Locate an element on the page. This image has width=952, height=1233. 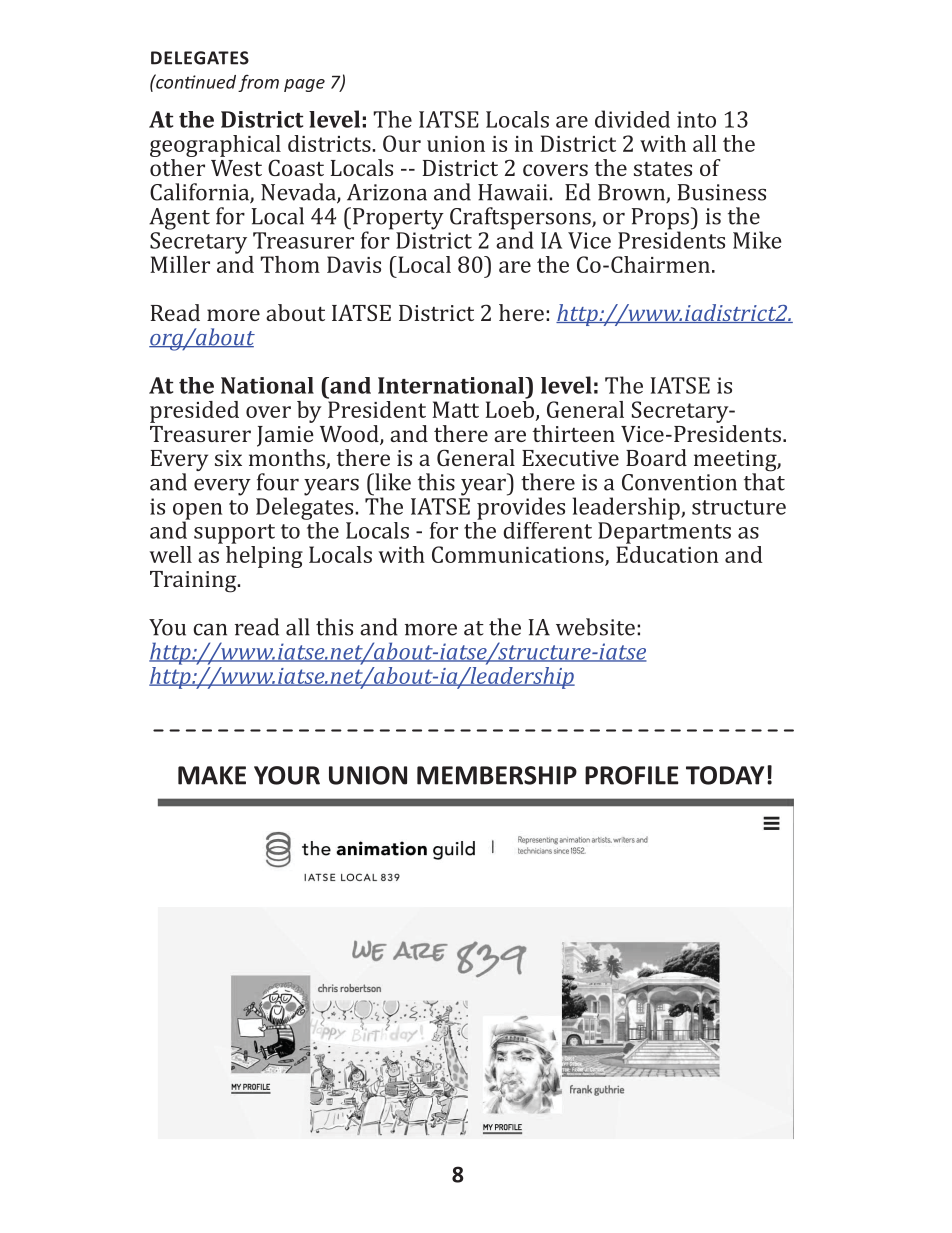
Matt is located at coordinates (455, 409).
